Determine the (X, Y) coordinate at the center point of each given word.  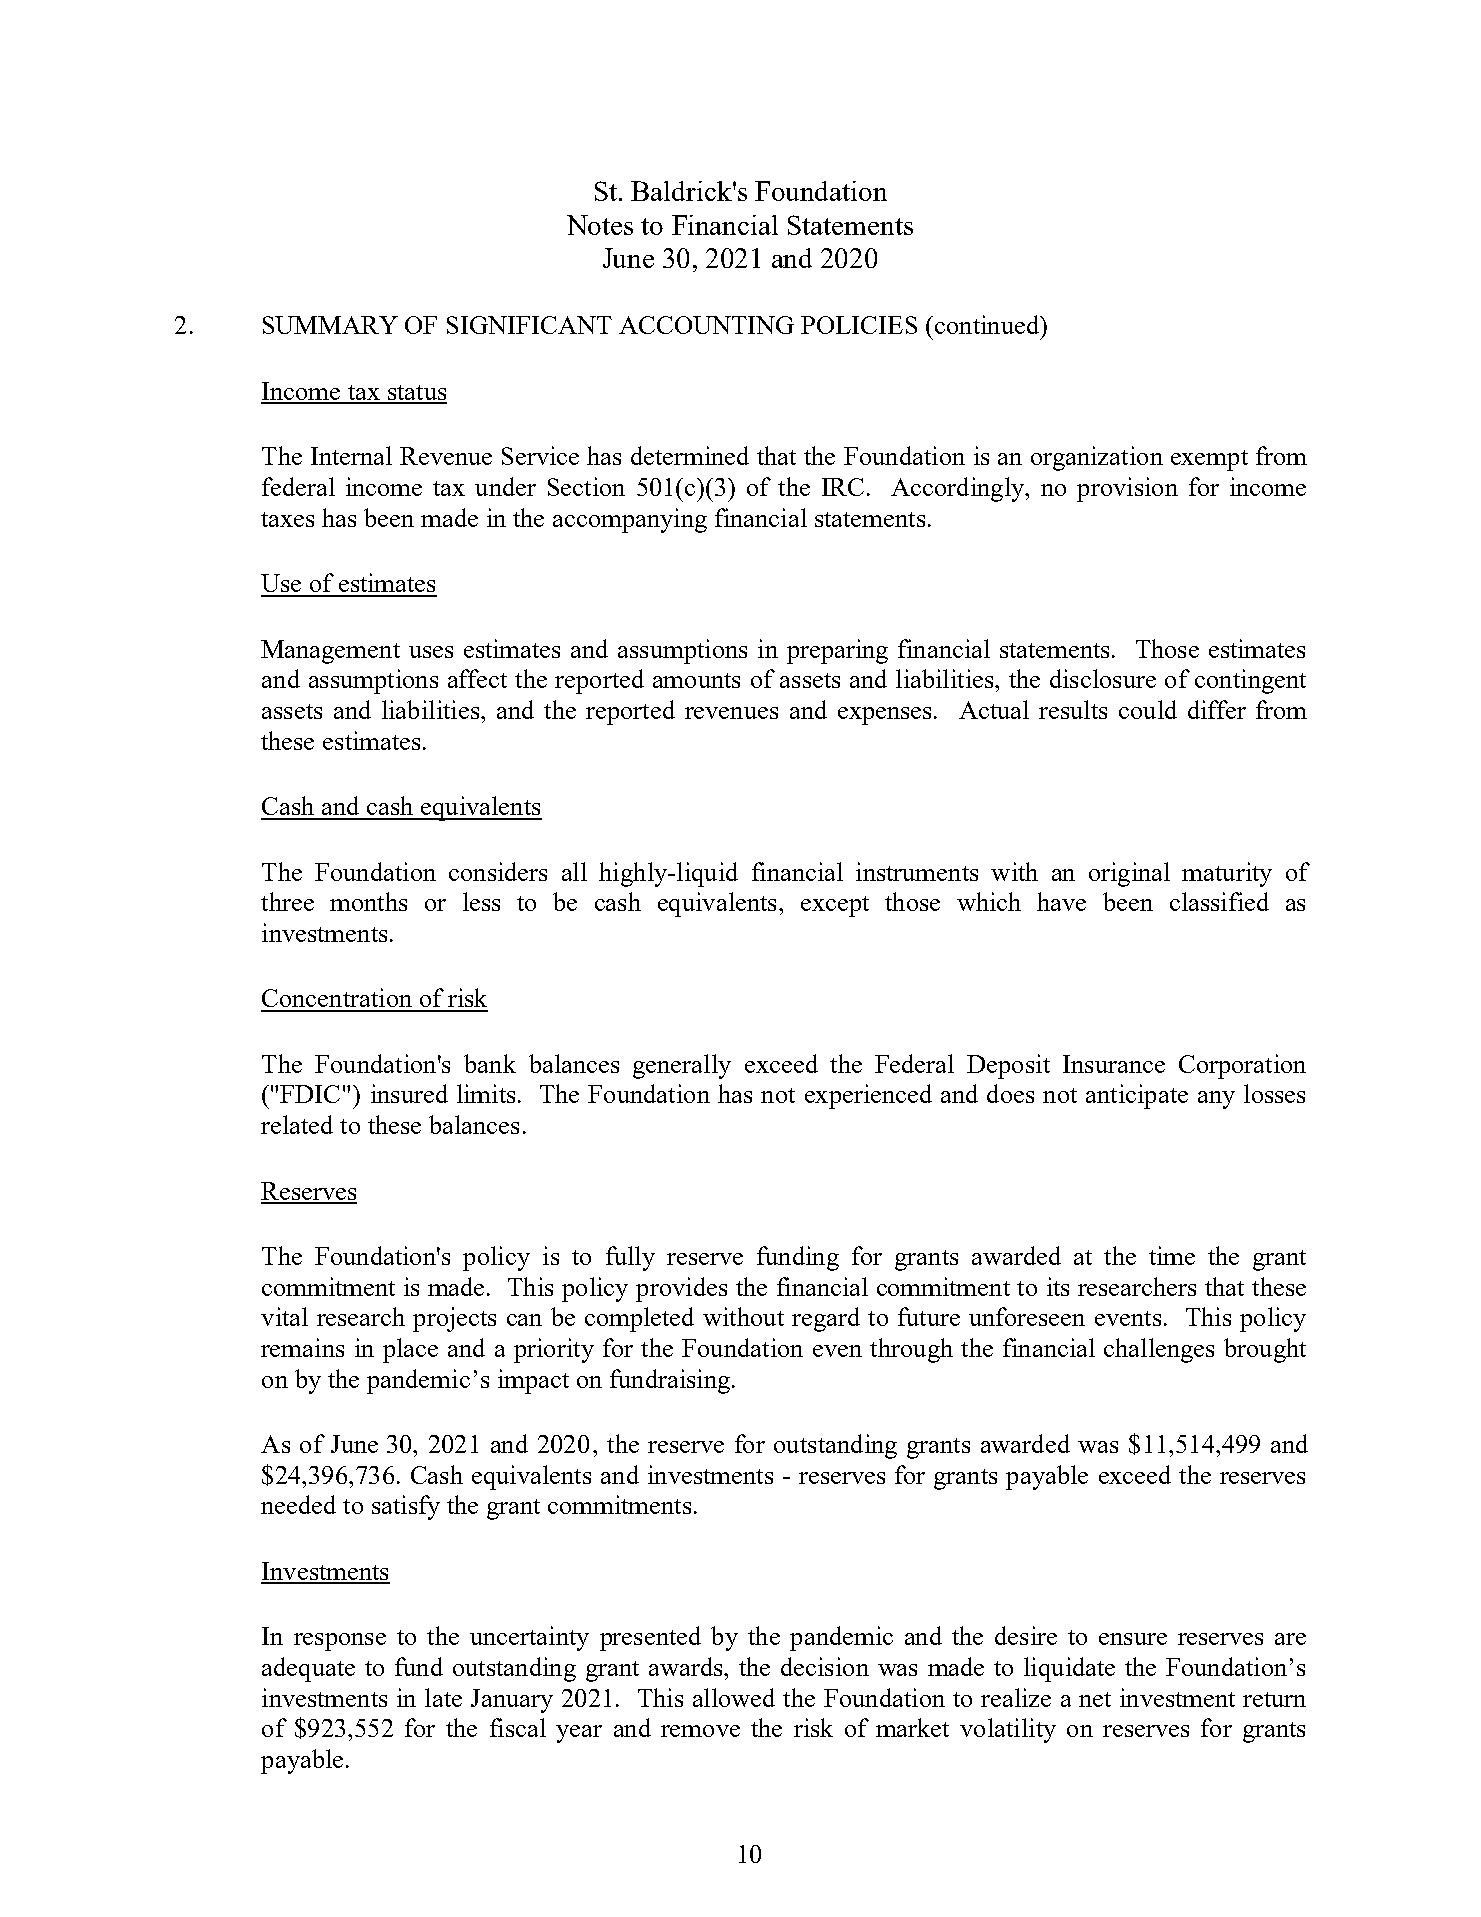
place (410, 1350)
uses (431, 652)
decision (825, 1666)
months (368, 901)
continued (988, 324)
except (835, 906)
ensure (1133, 1639)
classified (1219, 901)
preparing (837, 651)
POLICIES (859, 325)
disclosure (1103, 678)
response (340, 1642)
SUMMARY (330, 325)
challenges (1159, 1350)
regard (826, 1319)
